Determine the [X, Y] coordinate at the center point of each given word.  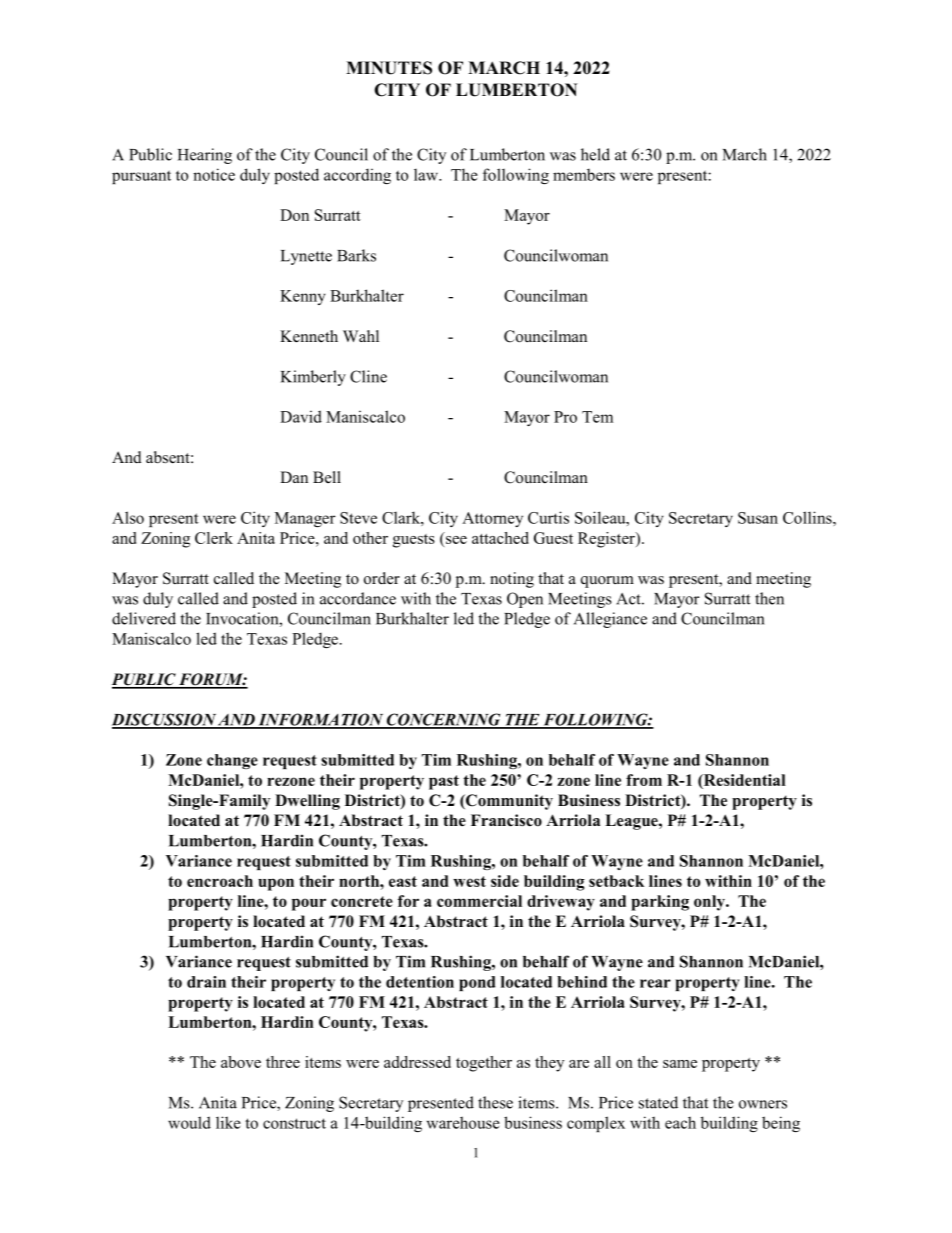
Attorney [492, 519]
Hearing [205, 156]
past [444, 782]
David [301, 416]
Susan [758, 518]
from [644, 780]
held [595, 154]
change [232, 761]
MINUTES [389, 68]
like [228, 1122]
